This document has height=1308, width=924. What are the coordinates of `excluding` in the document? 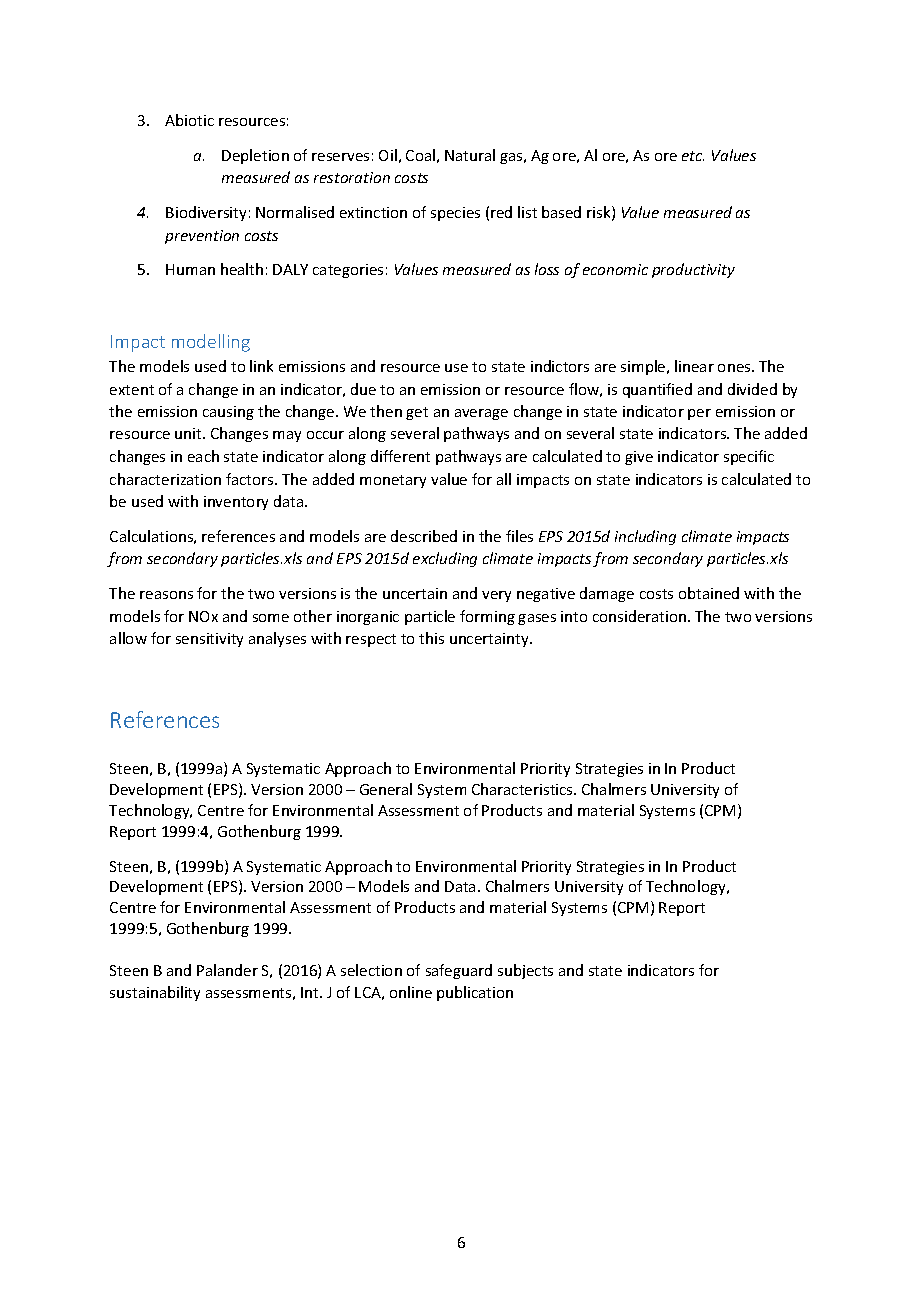 It's located at (445, 559).
